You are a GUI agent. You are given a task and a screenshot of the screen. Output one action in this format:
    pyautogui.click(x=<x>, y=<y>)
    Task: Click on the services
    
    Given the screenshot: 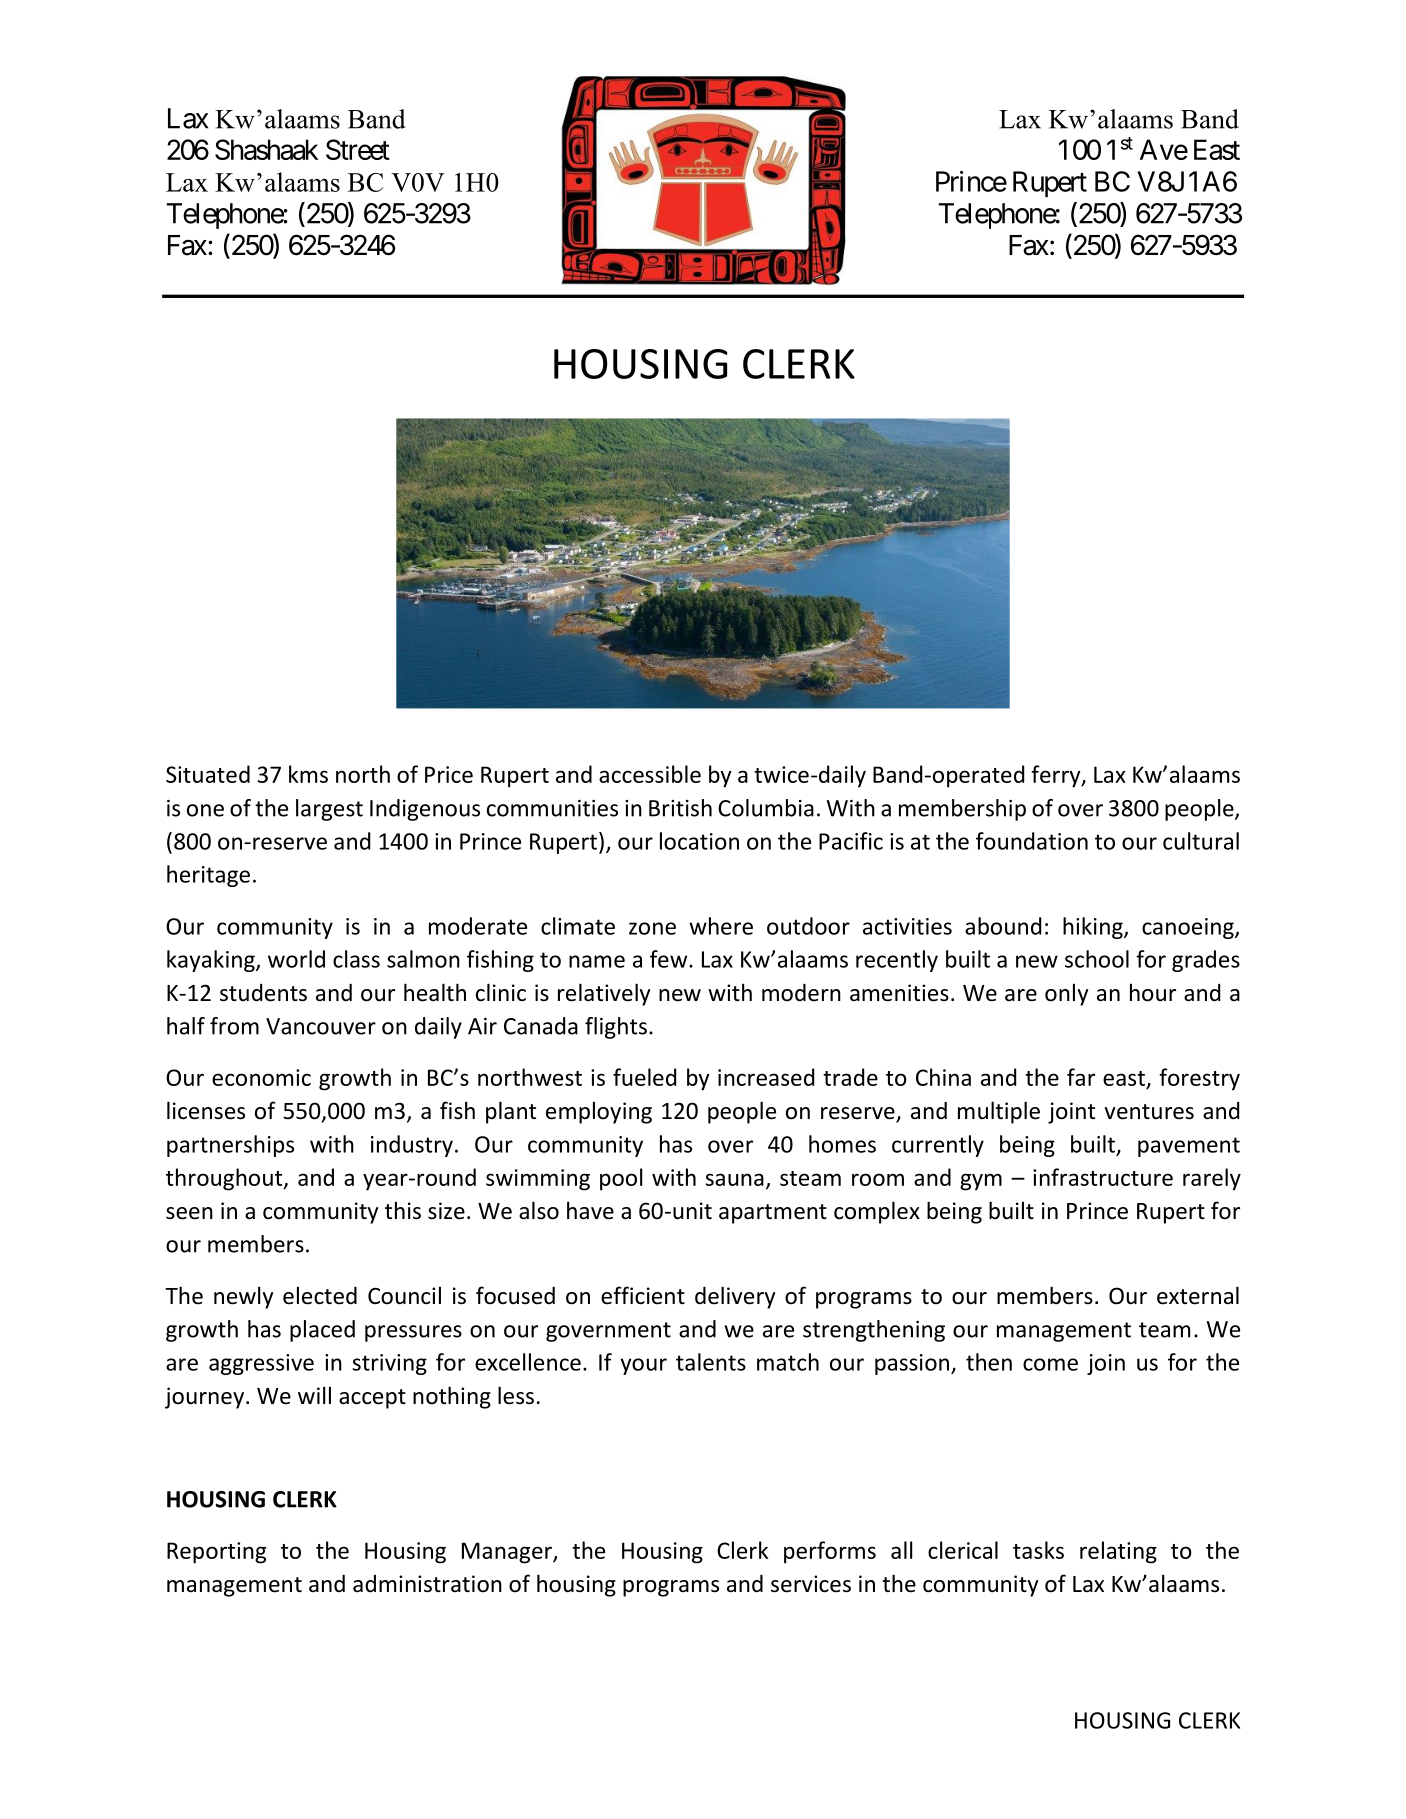 What is the action you would take?
    pyautogui.click(x=811, y=1584)
